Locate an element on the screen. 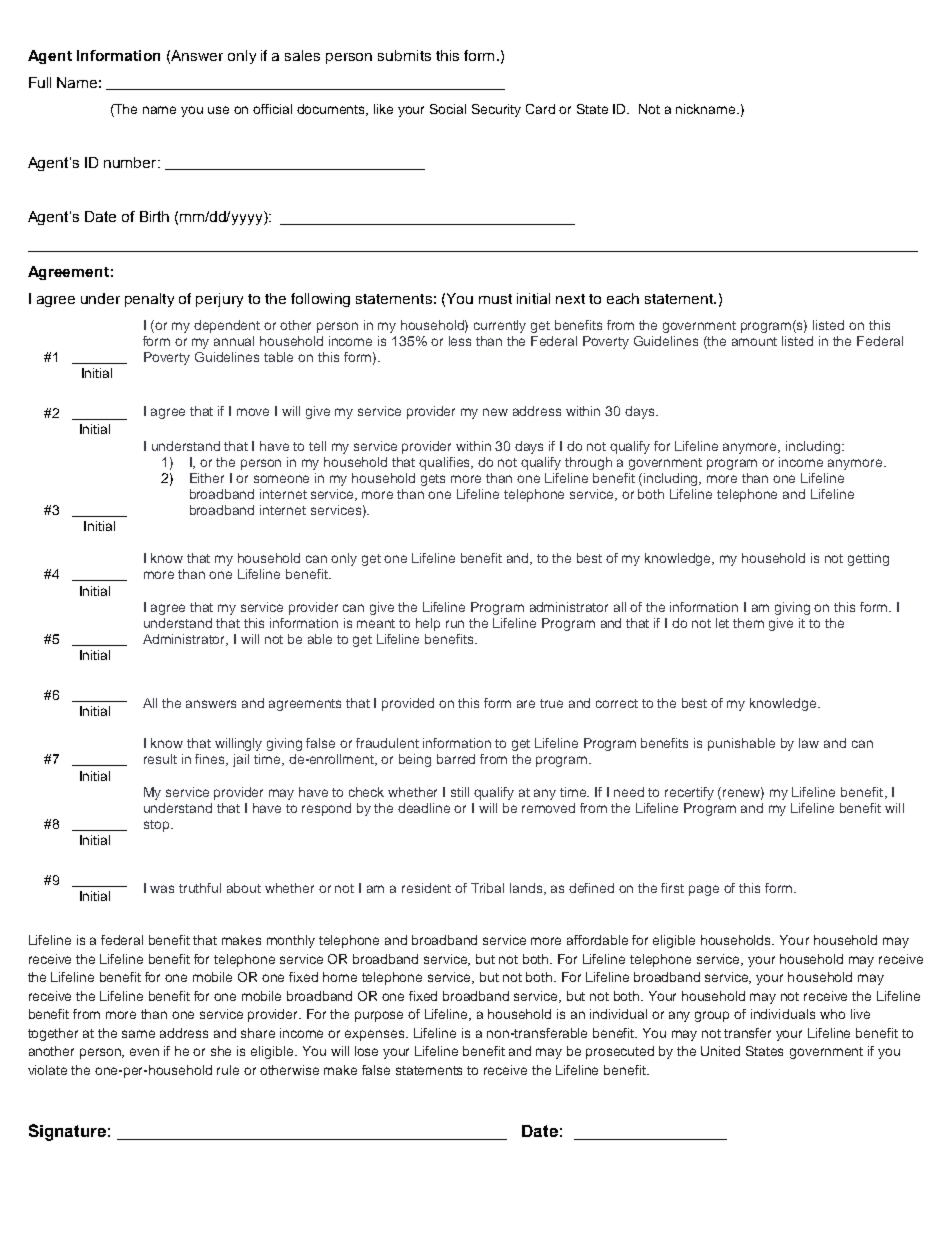 The width and height of the screenshot is (952, 1233). same is located at coordinates (138, 1034).
